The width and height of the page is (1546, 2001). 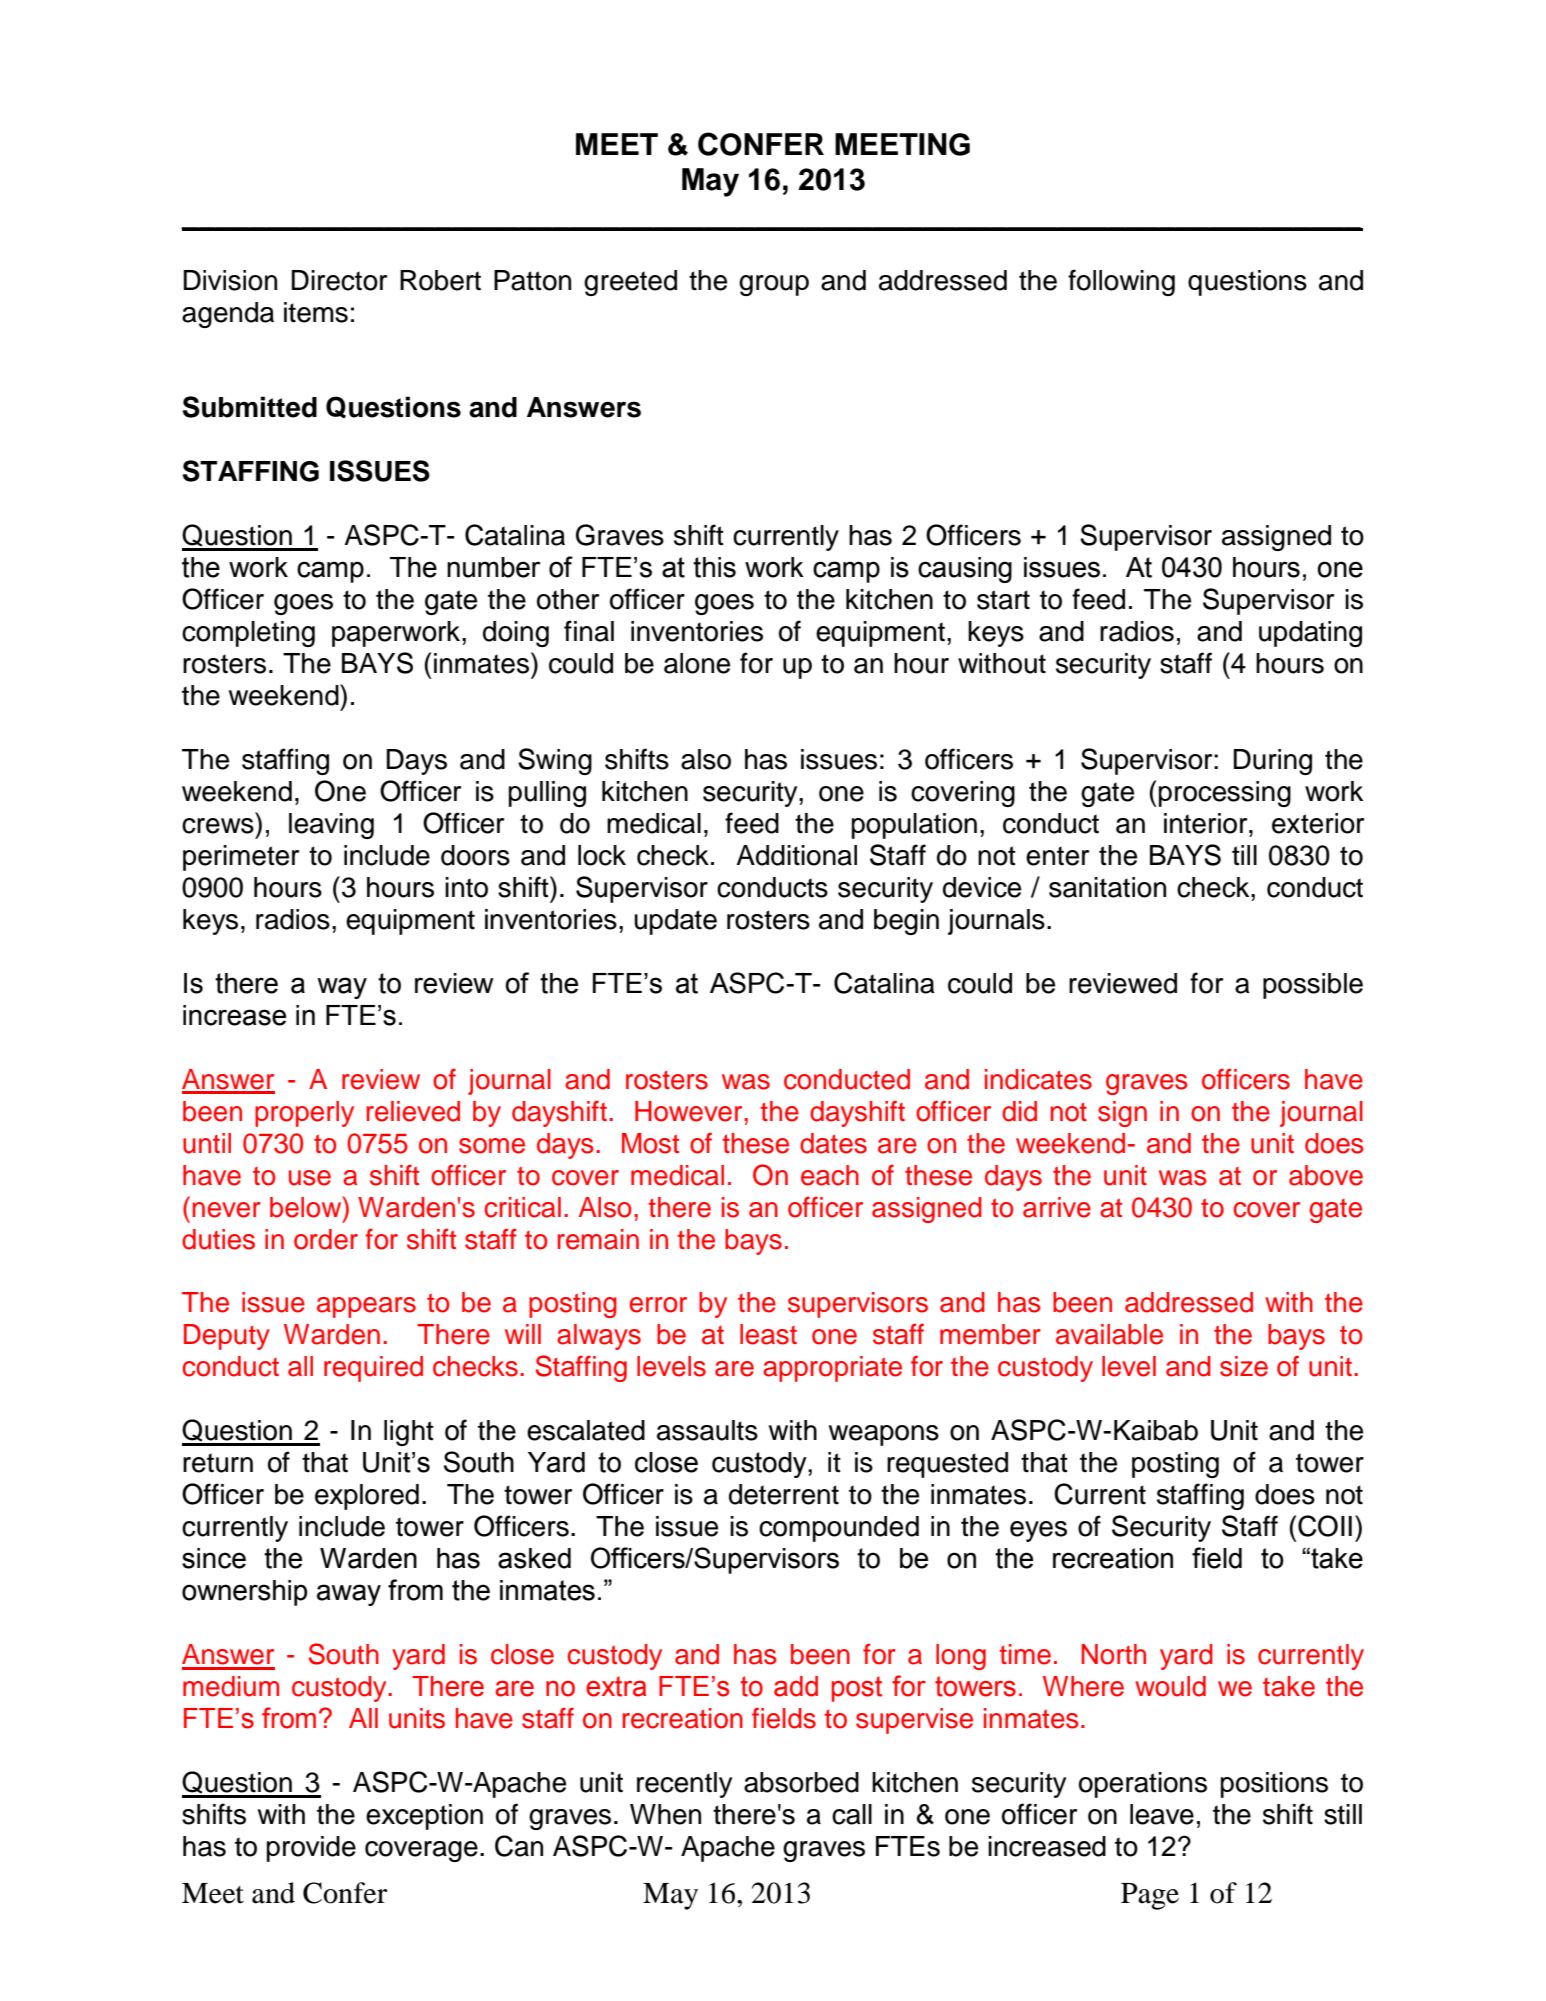 What do you see at coordinates (1162, 1814) in the page?
I see `leave` at bounding box center [1162, 1814].
